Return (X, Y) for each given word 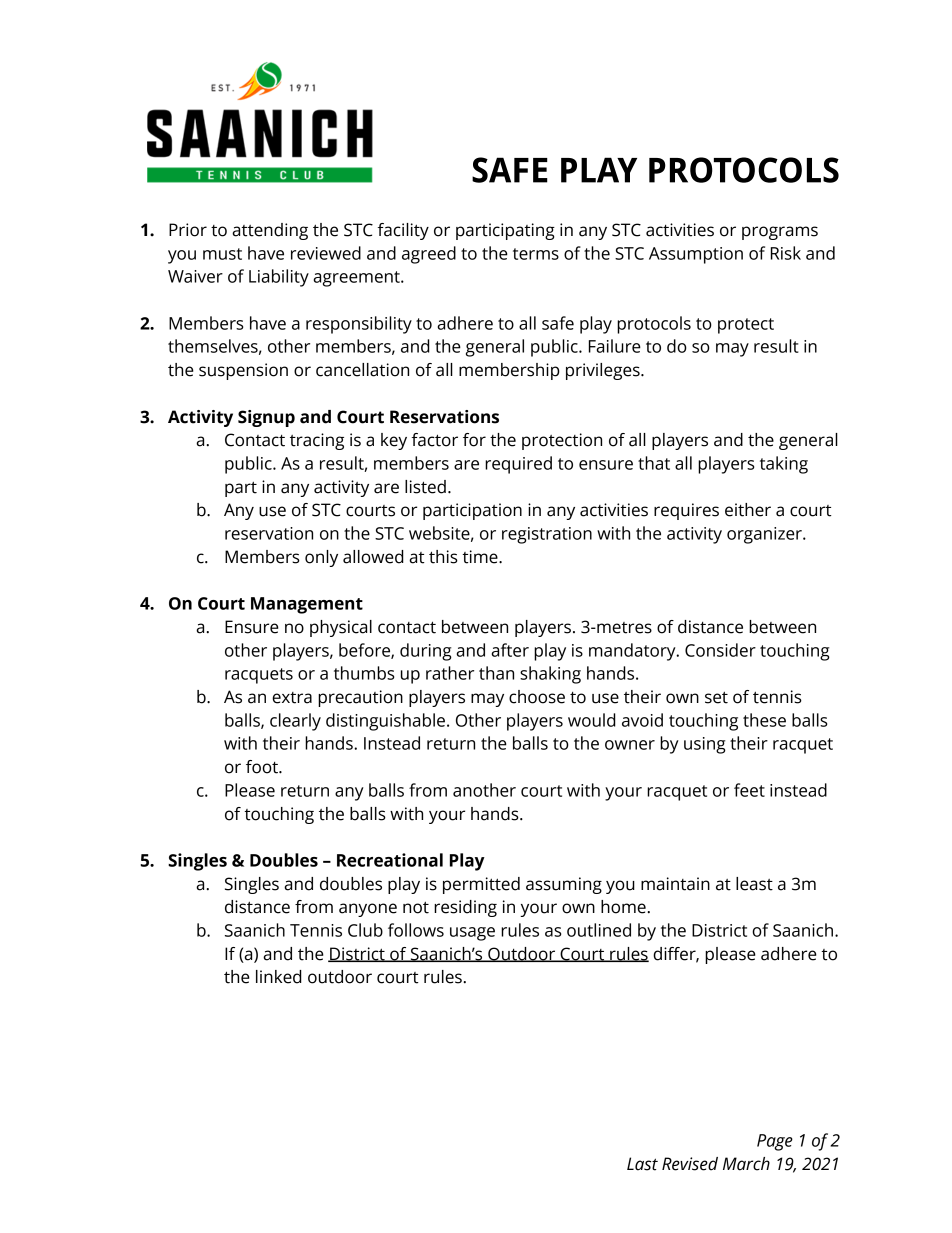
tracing (317, 441)
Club (365, 930)
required (518, 465)
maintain (675, 884)
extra (292, 698)
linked (279, 977)
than (496, 673)
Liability (279, 278)
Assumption (696, 255)
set (716, 697)
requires (686, 511)
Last (642, 1164)
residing (465, 908)
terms (536, 254)
